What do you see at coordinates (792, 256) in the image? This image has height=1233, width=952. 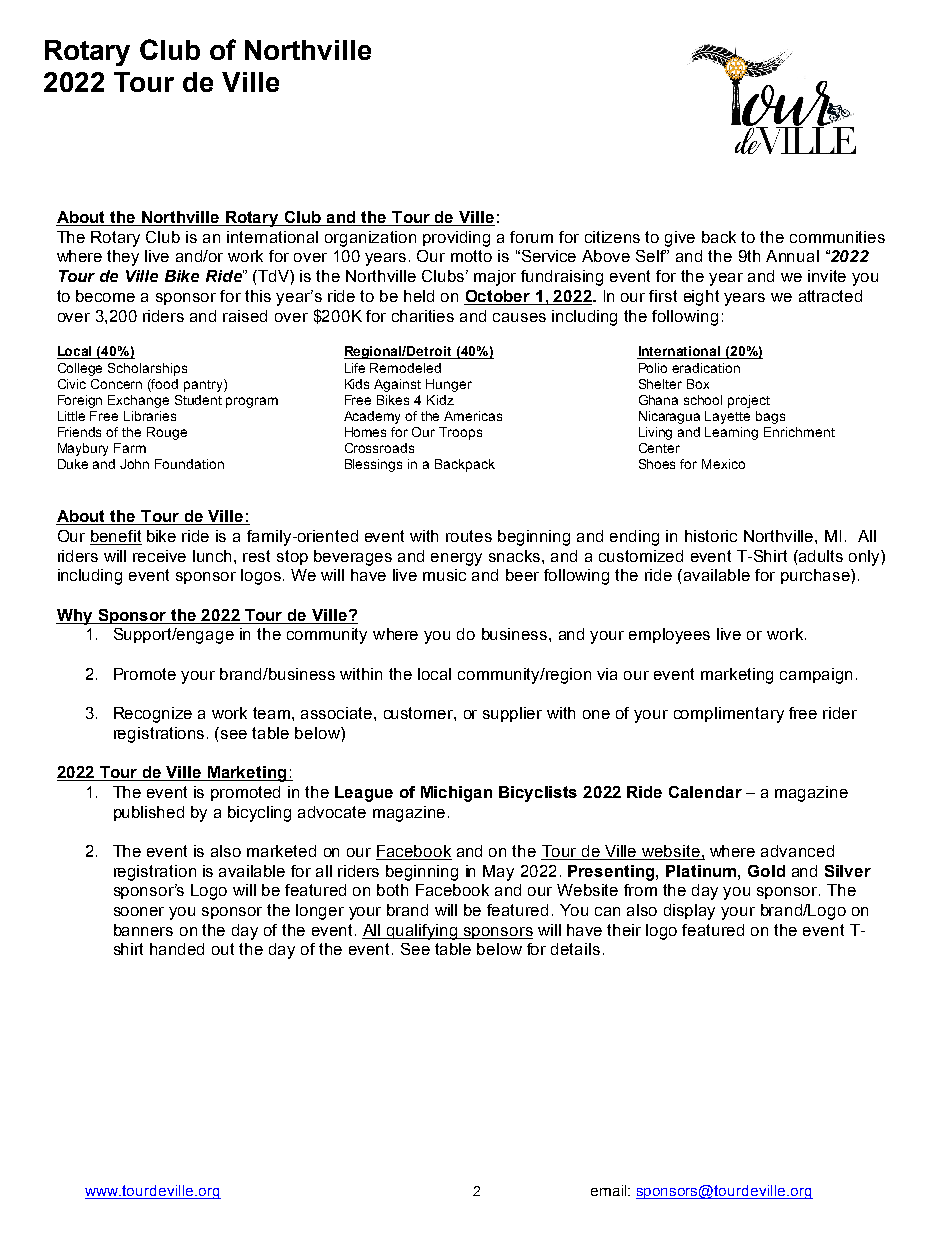 I see `Annual` at bounding box center [792, 256].
